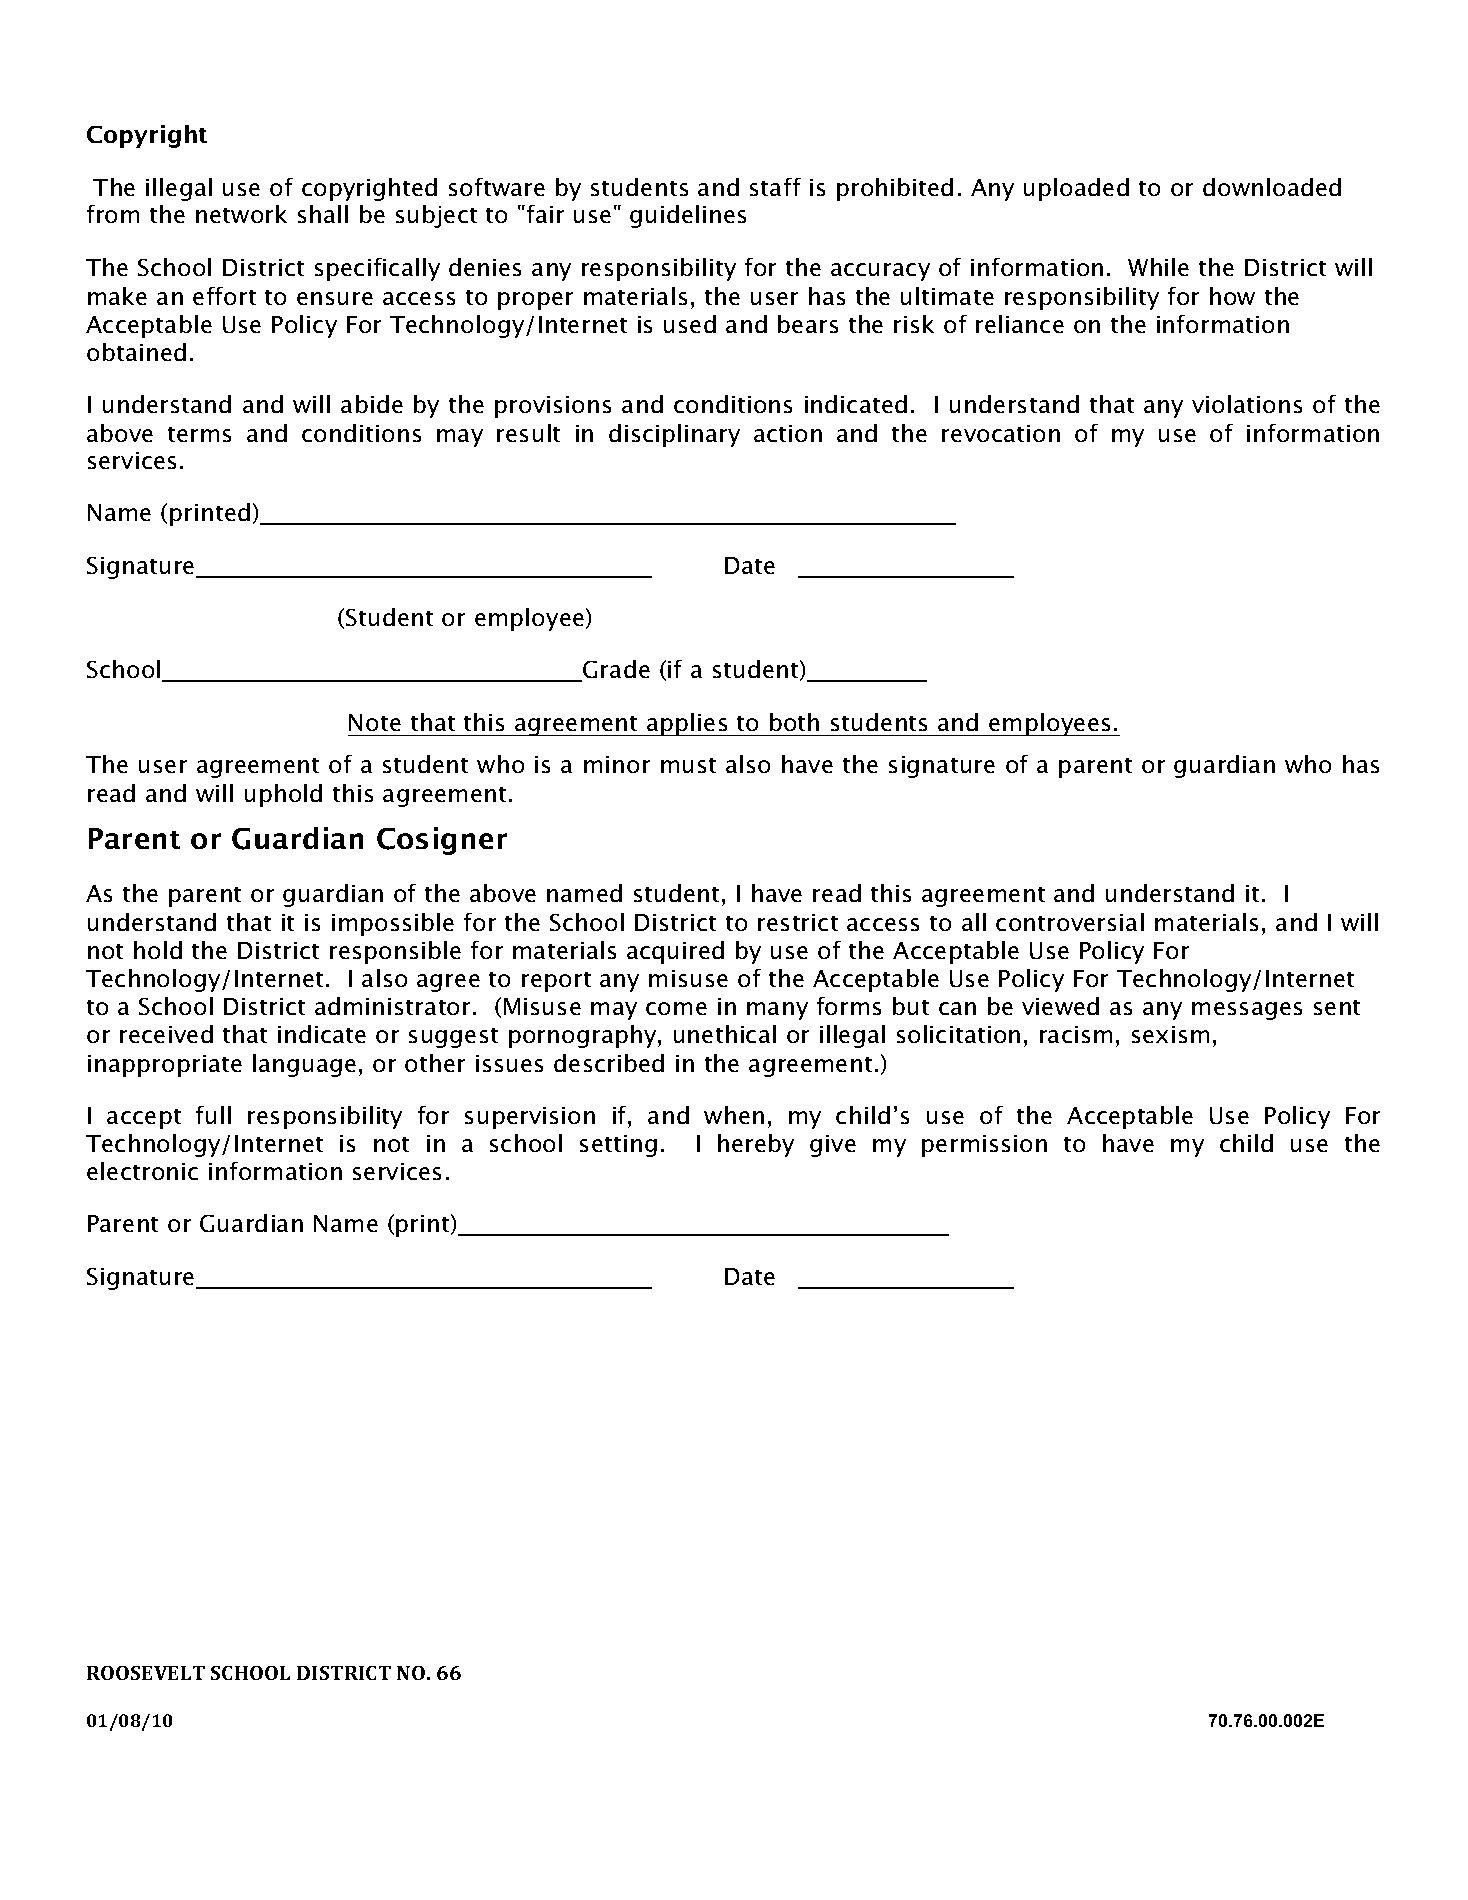  What do you see at coordinates (674, 435) in the image?
I see `disciplinary` at bounding box center [674, 435].
